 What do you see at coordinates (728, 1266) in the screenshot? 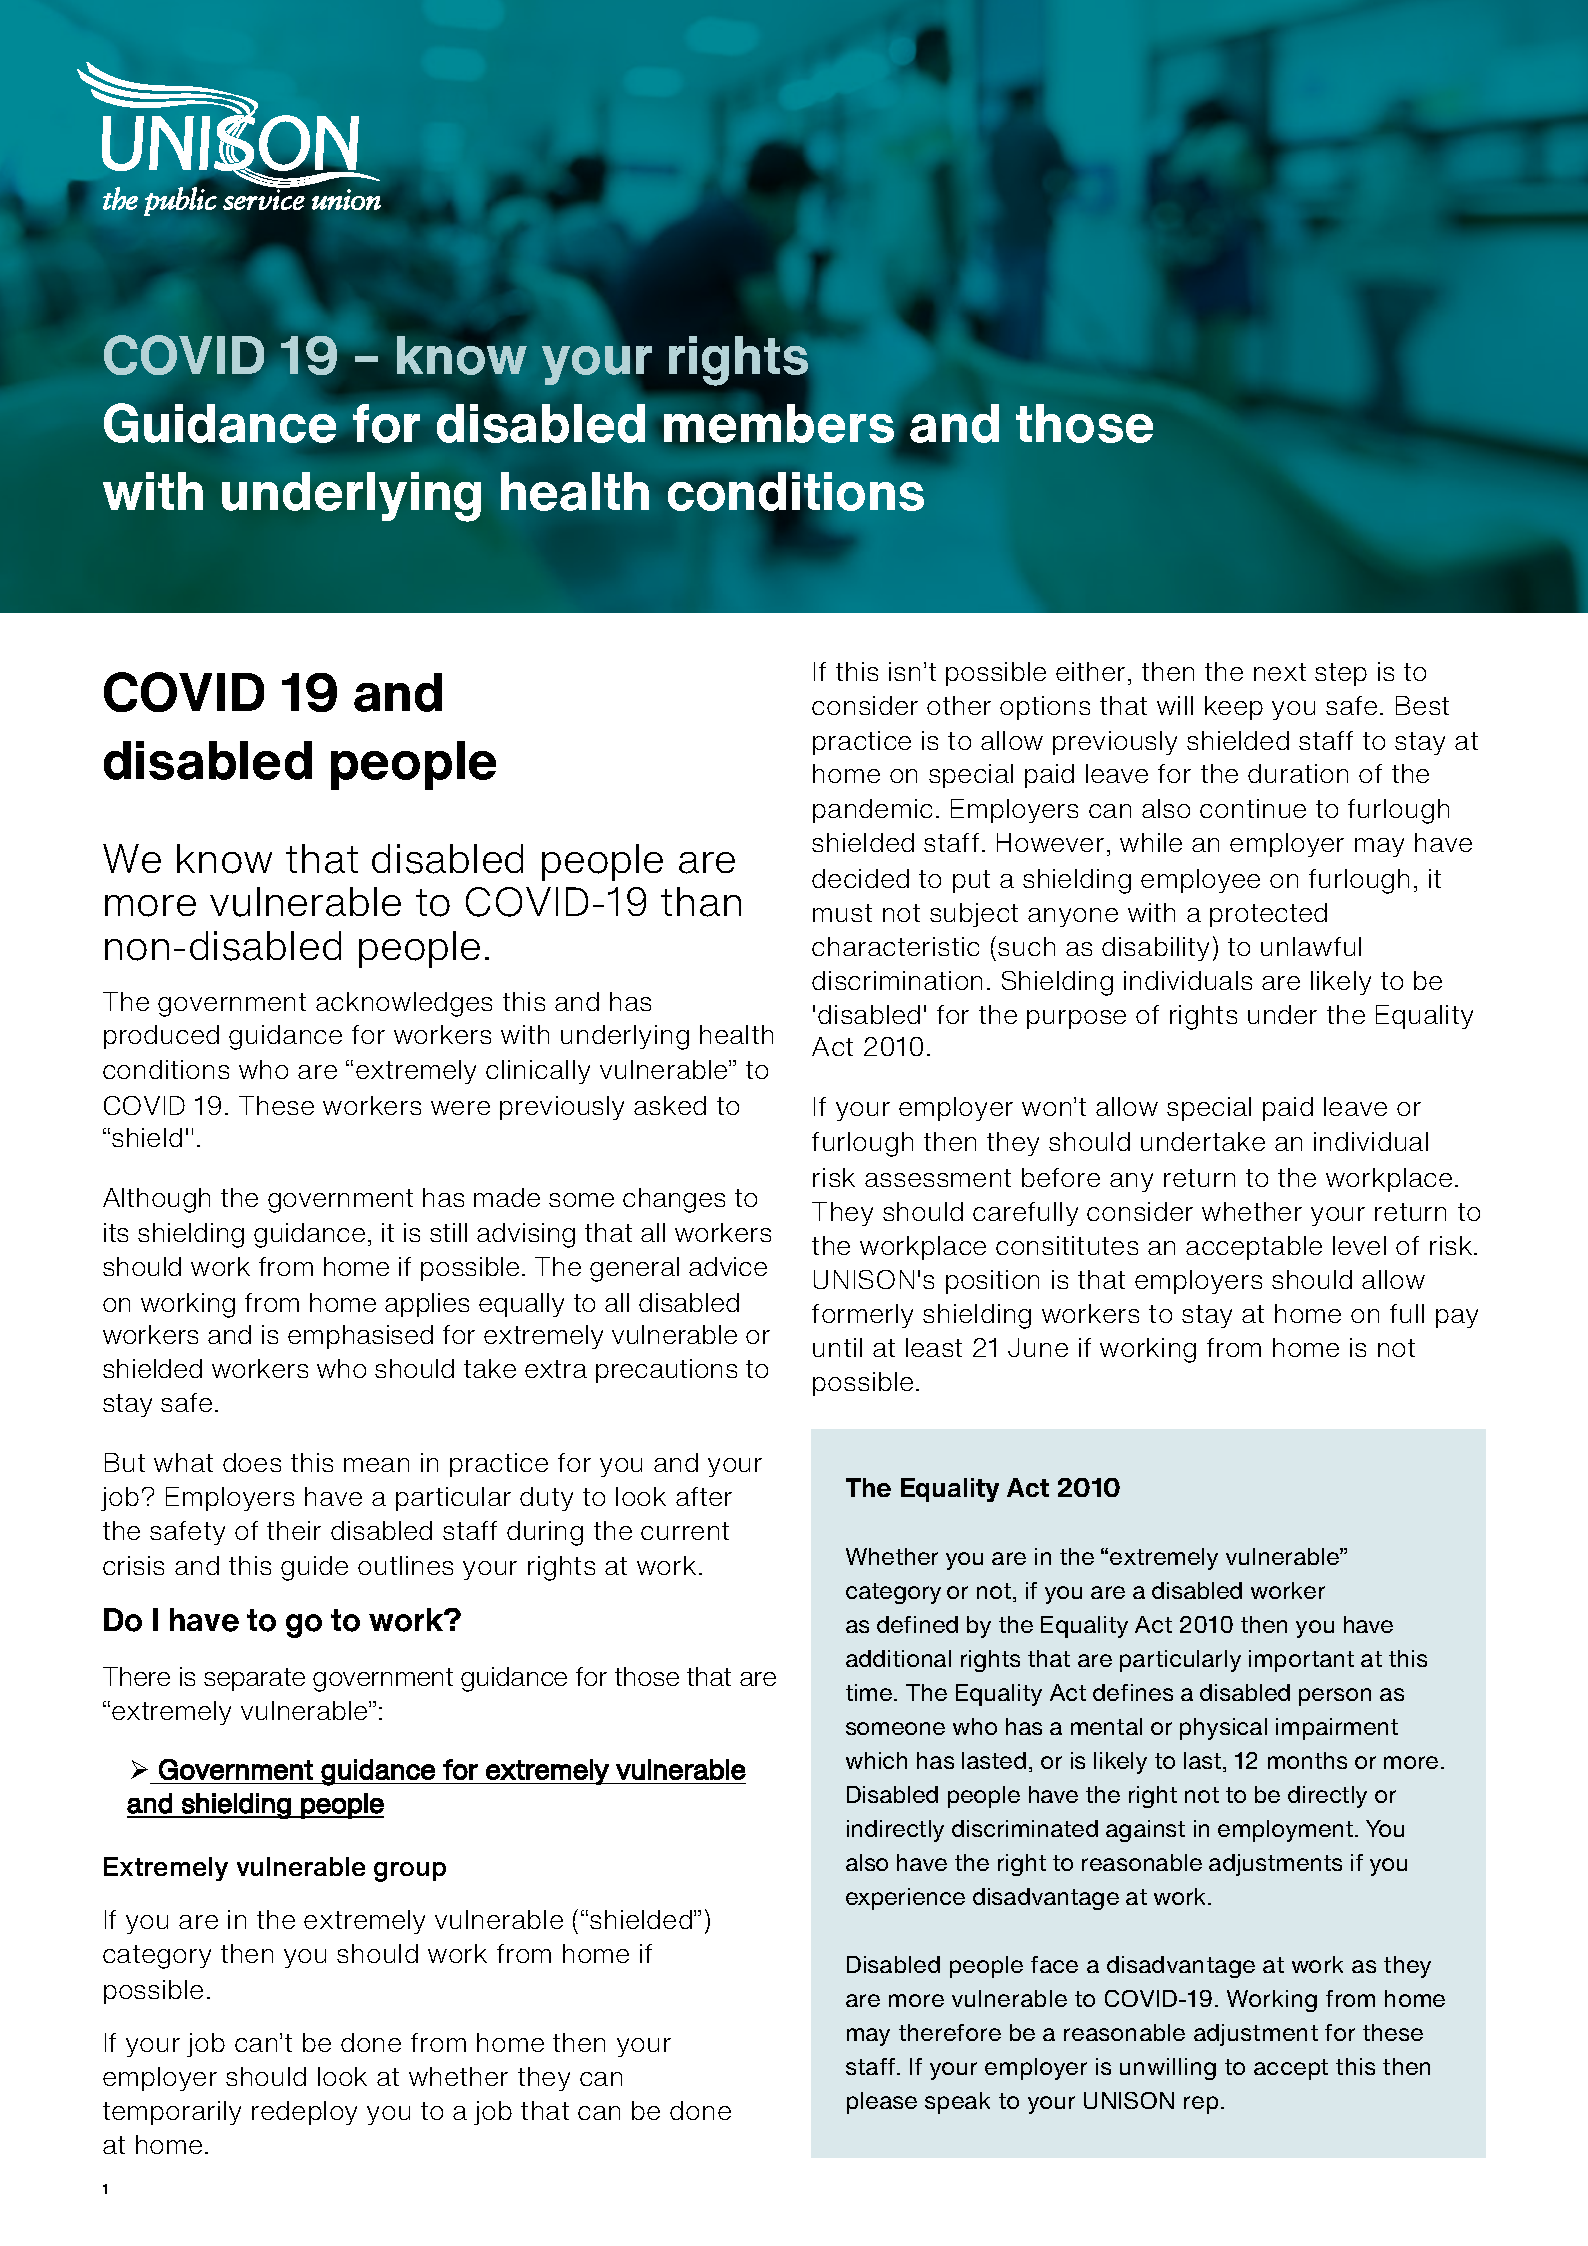
I see `advice` at bounding box center [728, 1266].
